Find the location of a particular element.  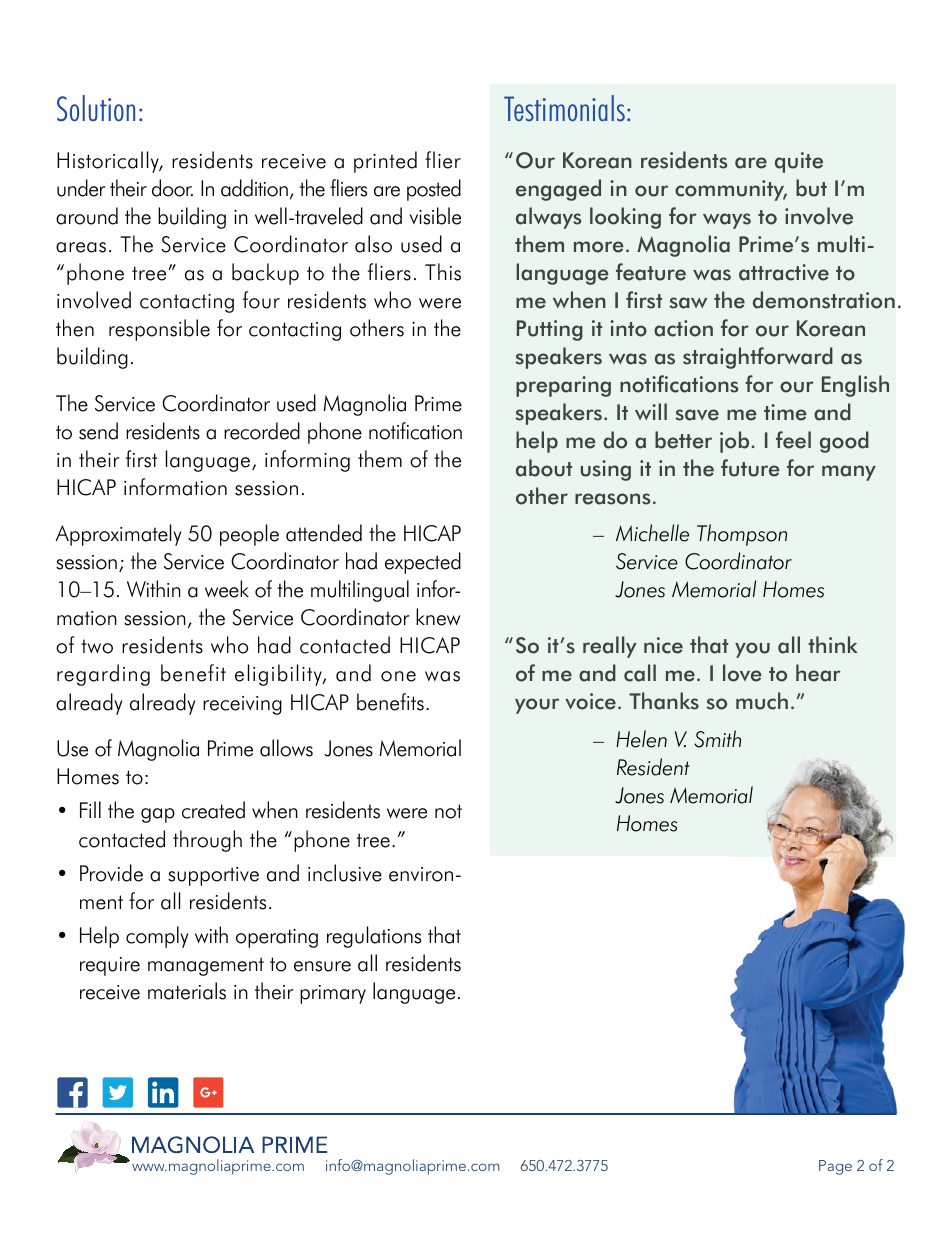

receiving is located at coordinates (242, 705).
